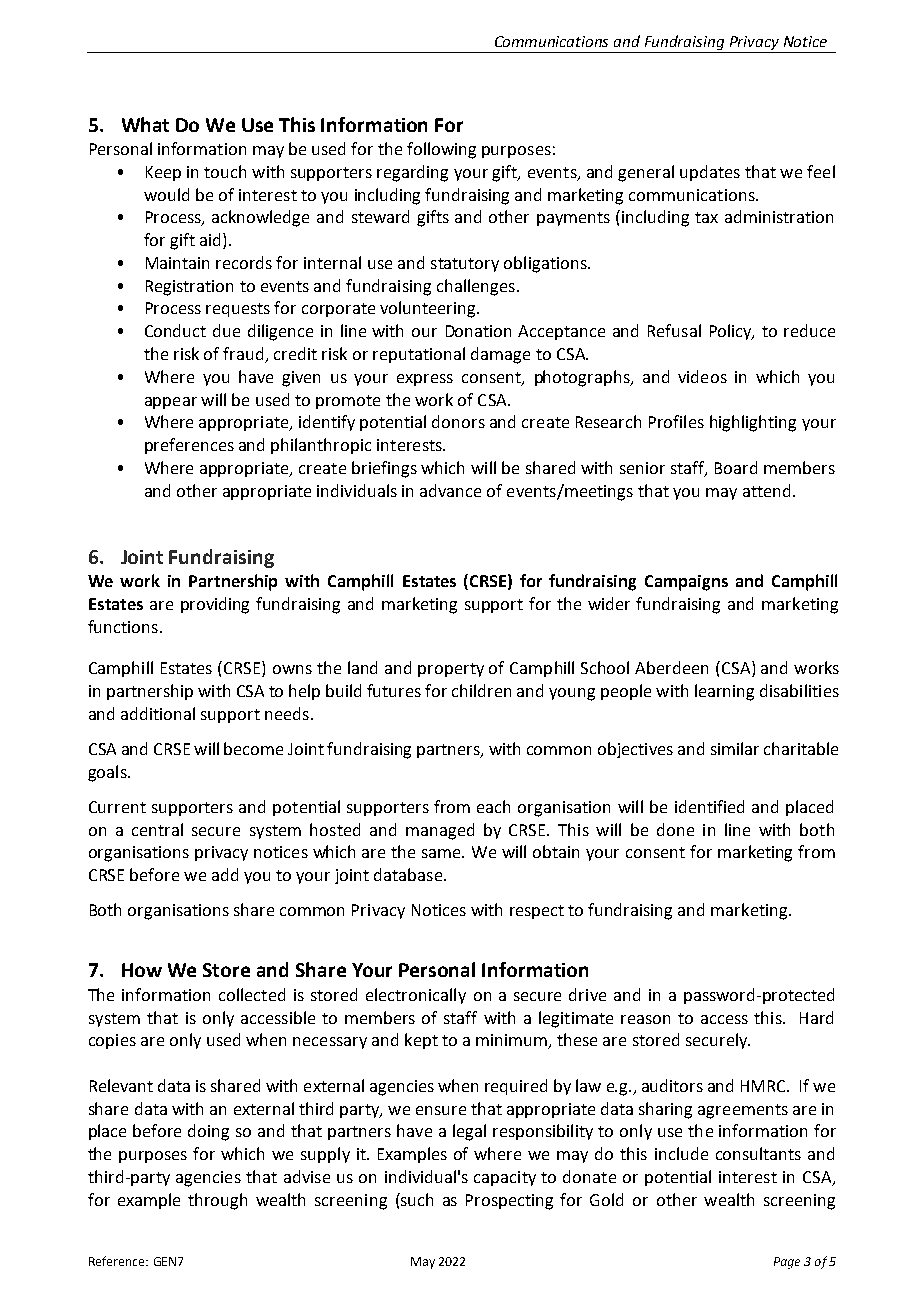 The height and width of the document is (1308, 924). What do you see at coordinates (710, 173) in the document?
I see `updates` at bounding box center [710, 173].
